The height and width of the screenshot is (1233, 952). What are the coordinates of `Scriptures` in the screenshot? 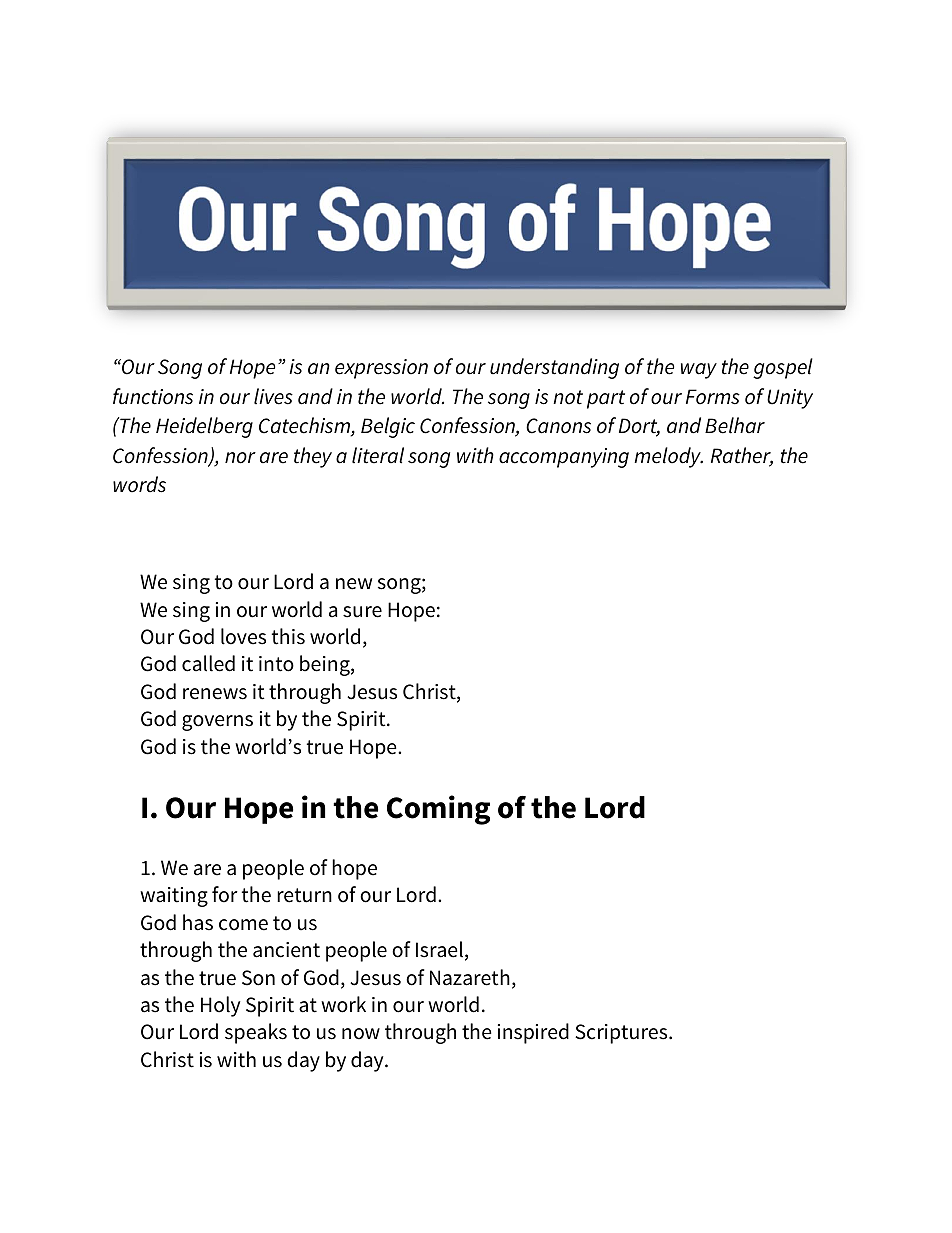 It's located at (622, 1034).
